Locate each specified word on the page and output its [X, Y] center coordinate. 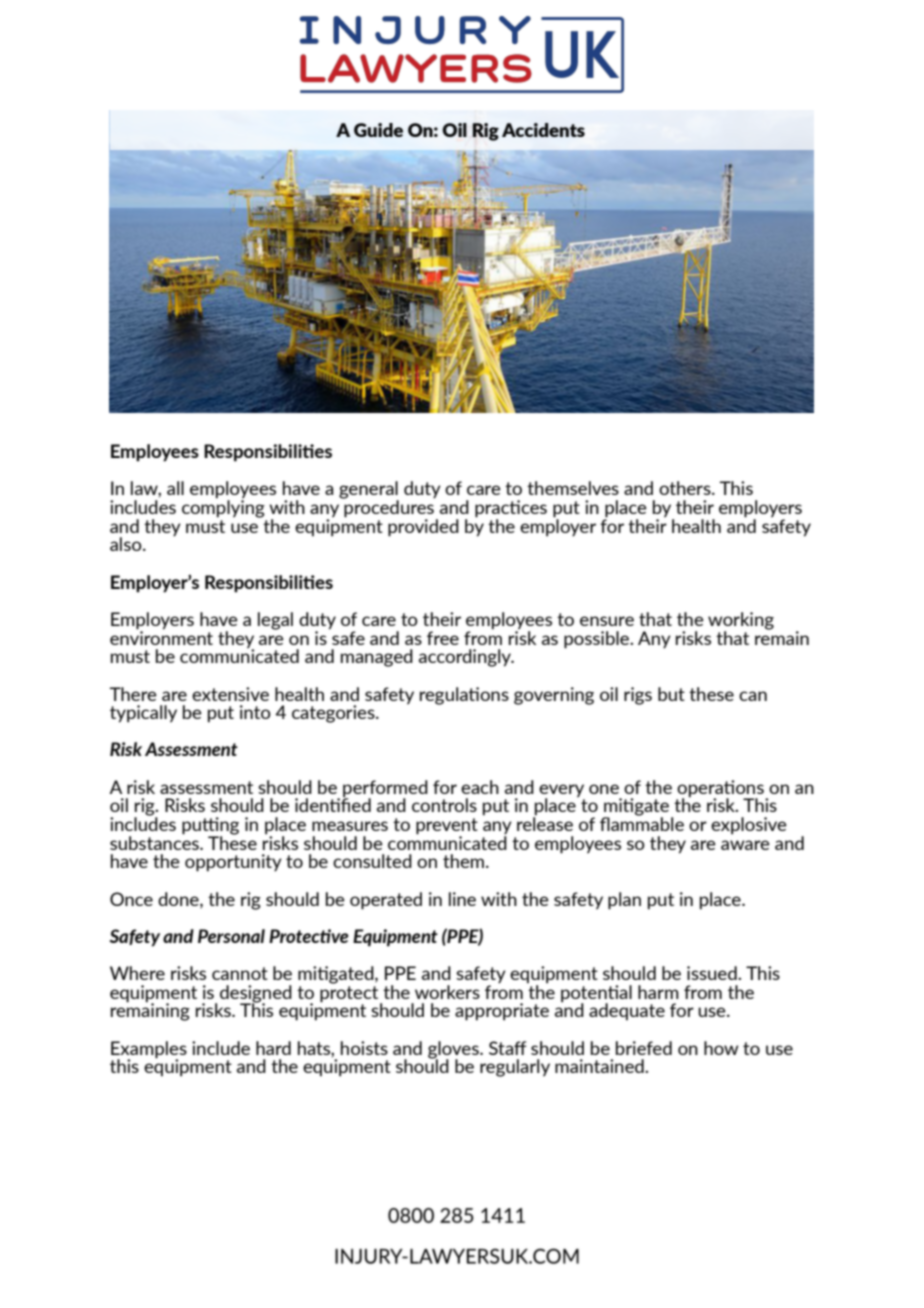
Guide [378, 130]
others [686, 488]
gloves [454, 1051]
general [369, 491]
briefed [644, 1048]
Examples [149, 1050]
